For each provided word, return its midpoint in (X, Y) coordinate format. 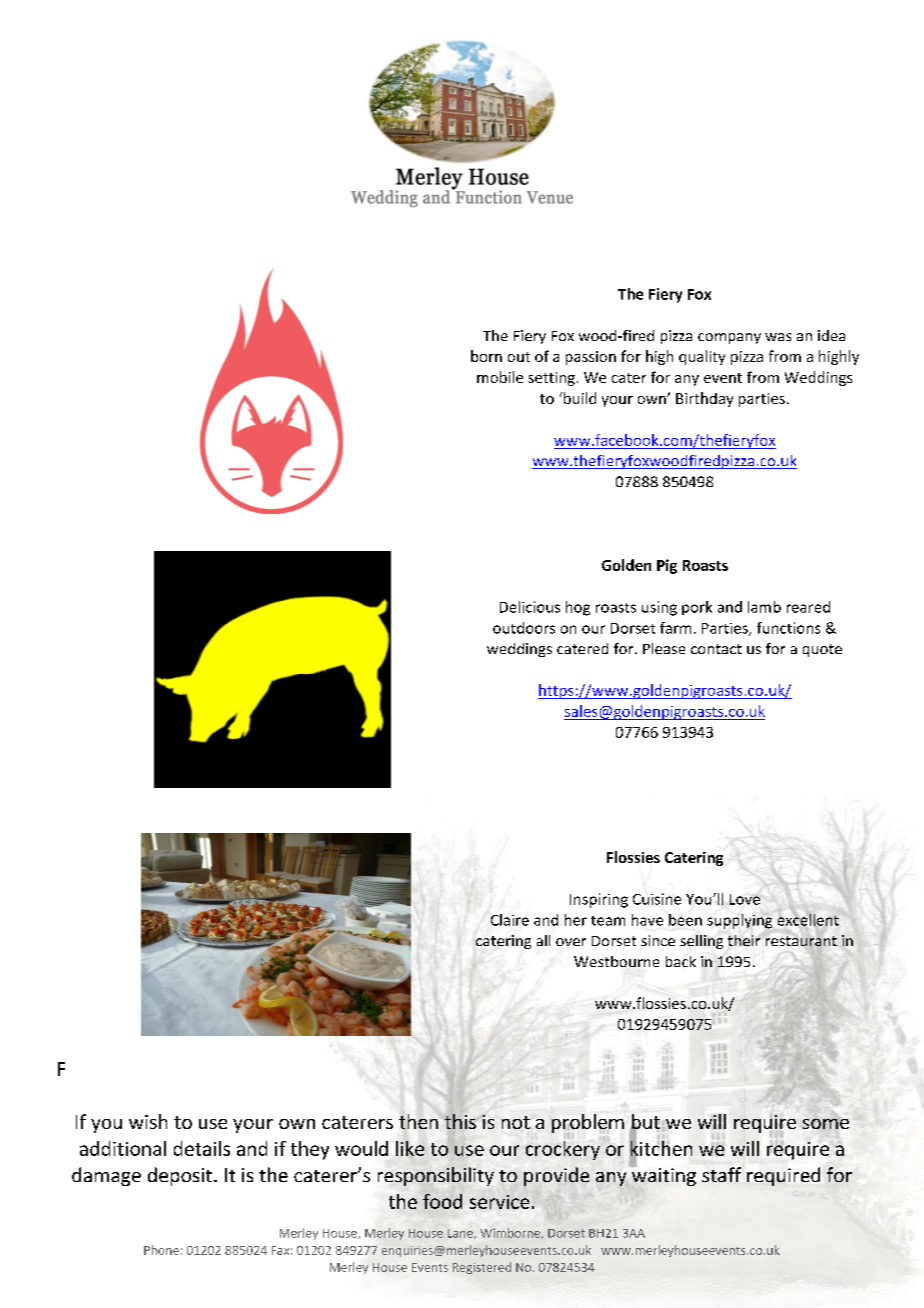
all (543, 940)
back (681, 961)
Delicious (530, 607)
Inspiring (599, 900)
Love (745, 899)
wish (148, 1121)
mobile (500, 377)
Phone (161, 1250)
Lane (461, 1234)
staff (721, 1174)
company (729, 338)
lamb (764, 607)
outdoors (524, 628)
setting (551, 379)
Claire (510, 920)
